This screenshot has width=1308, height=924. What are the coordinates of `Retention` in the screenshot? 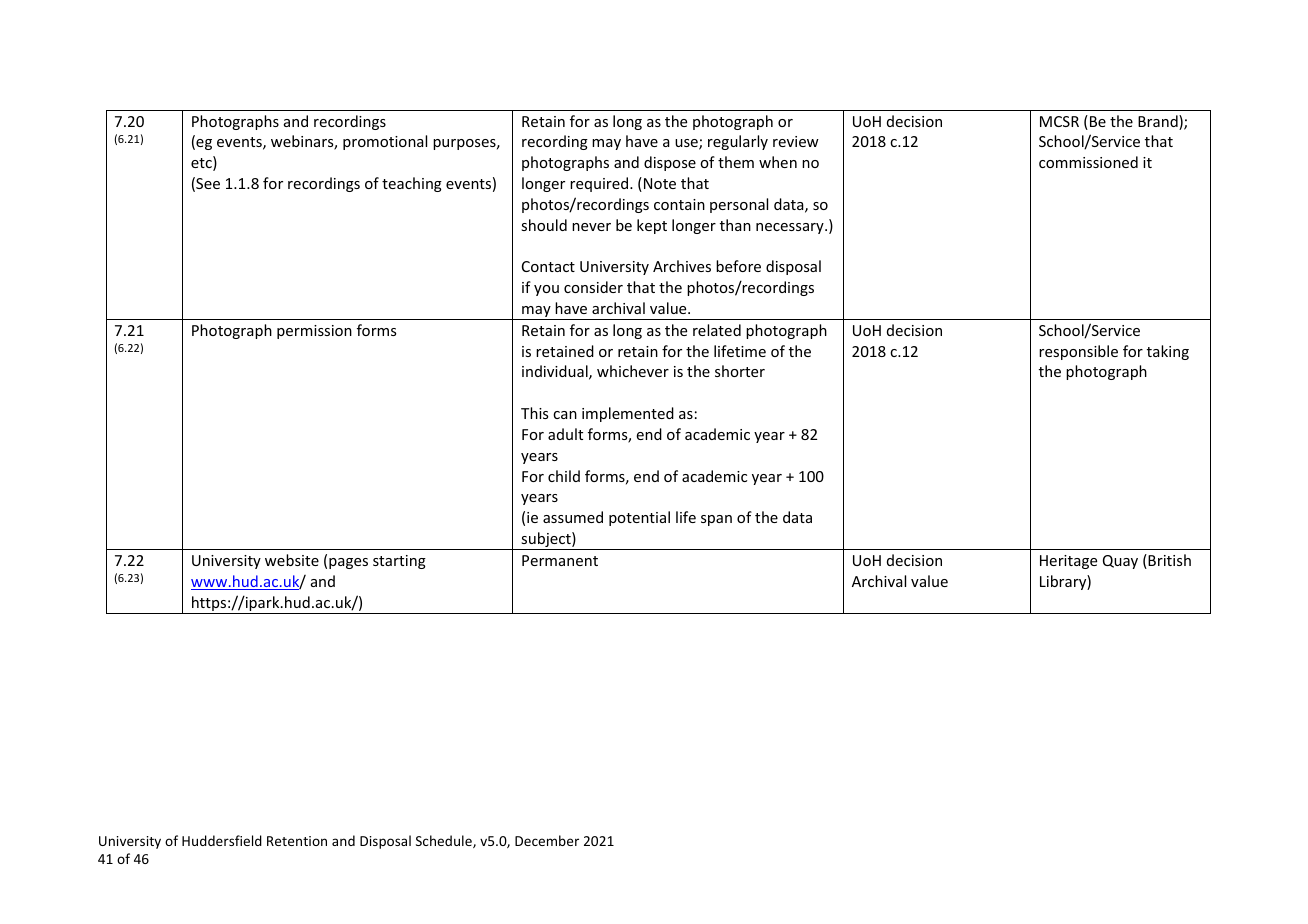 It's located at (297, 841).
